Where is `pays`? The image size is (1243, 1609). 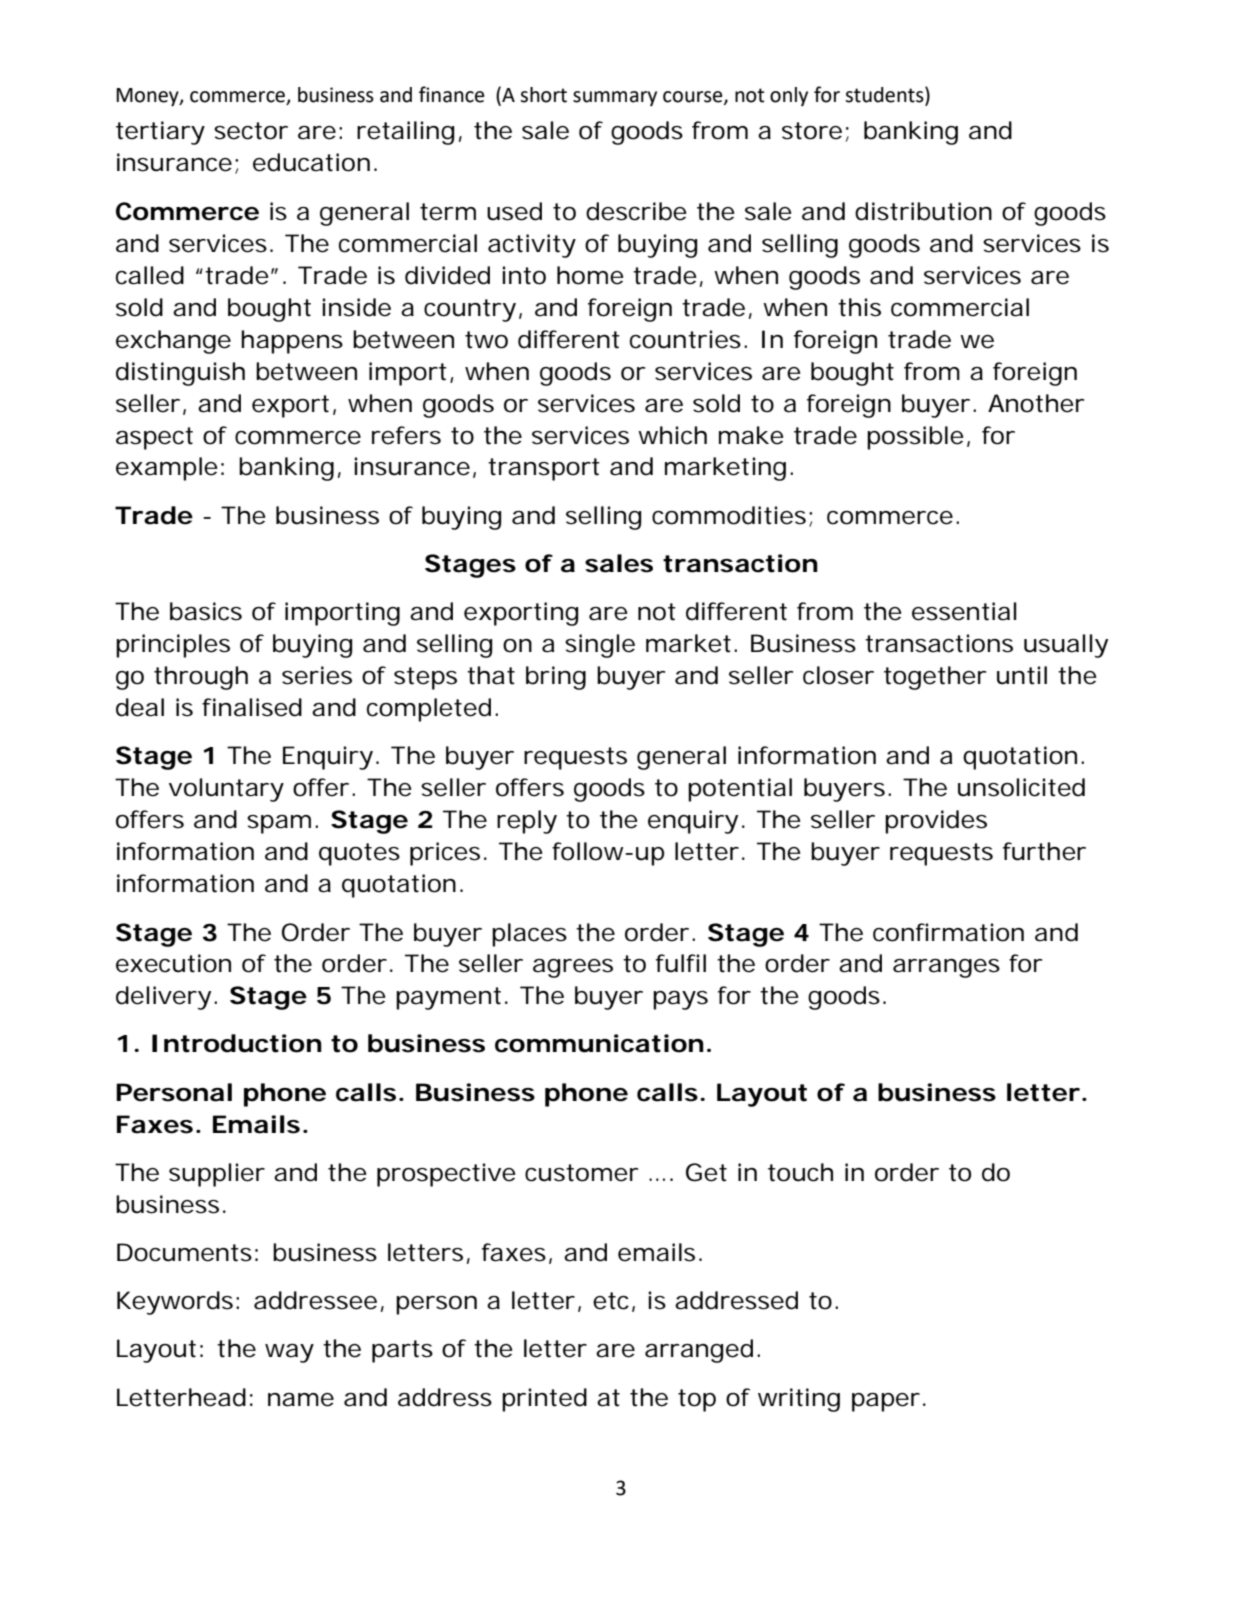 pays is located at coordinates (680, 1000).
